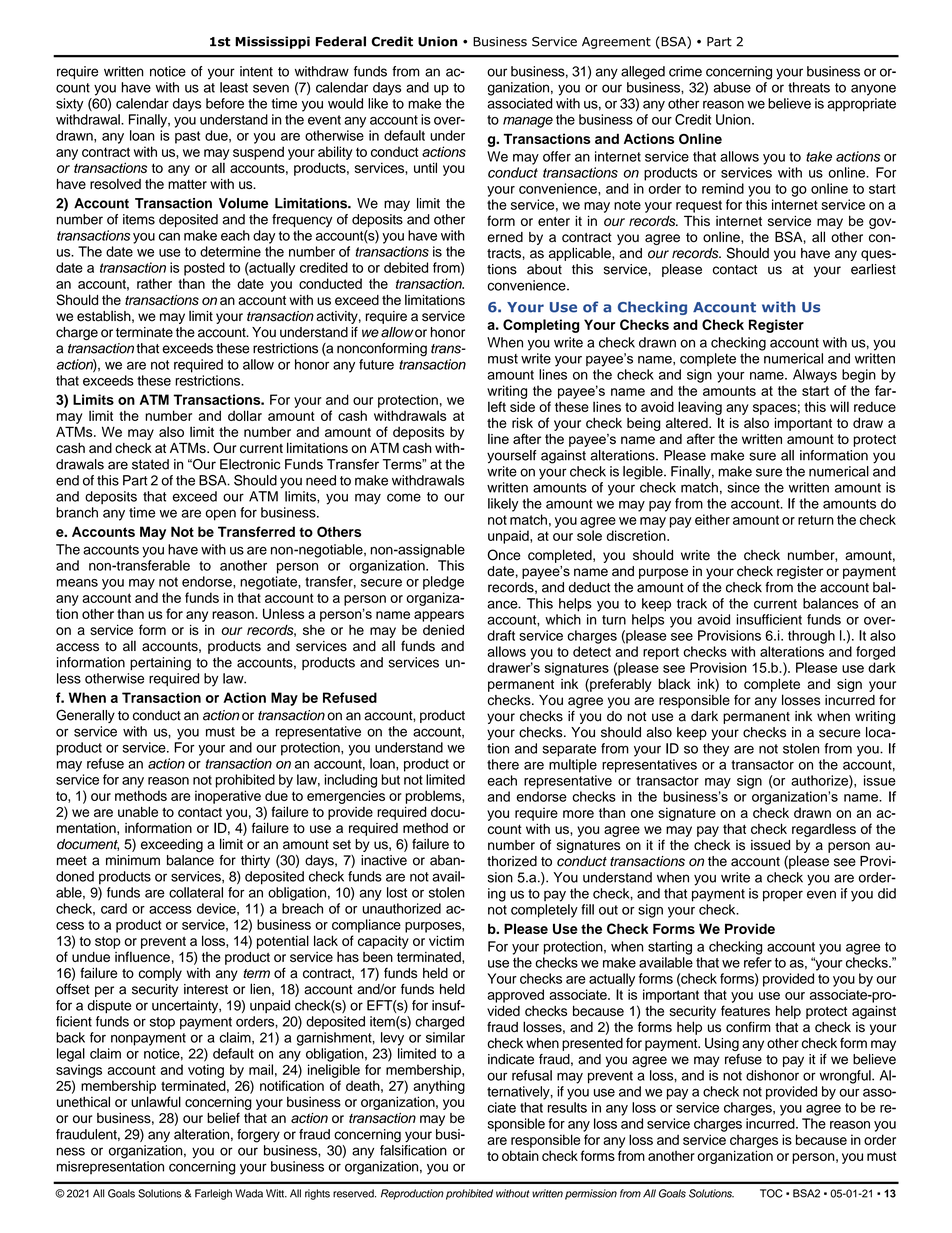  Describe the element at coordinates (234, 87) in the screenshot. I see `least` at that location.
